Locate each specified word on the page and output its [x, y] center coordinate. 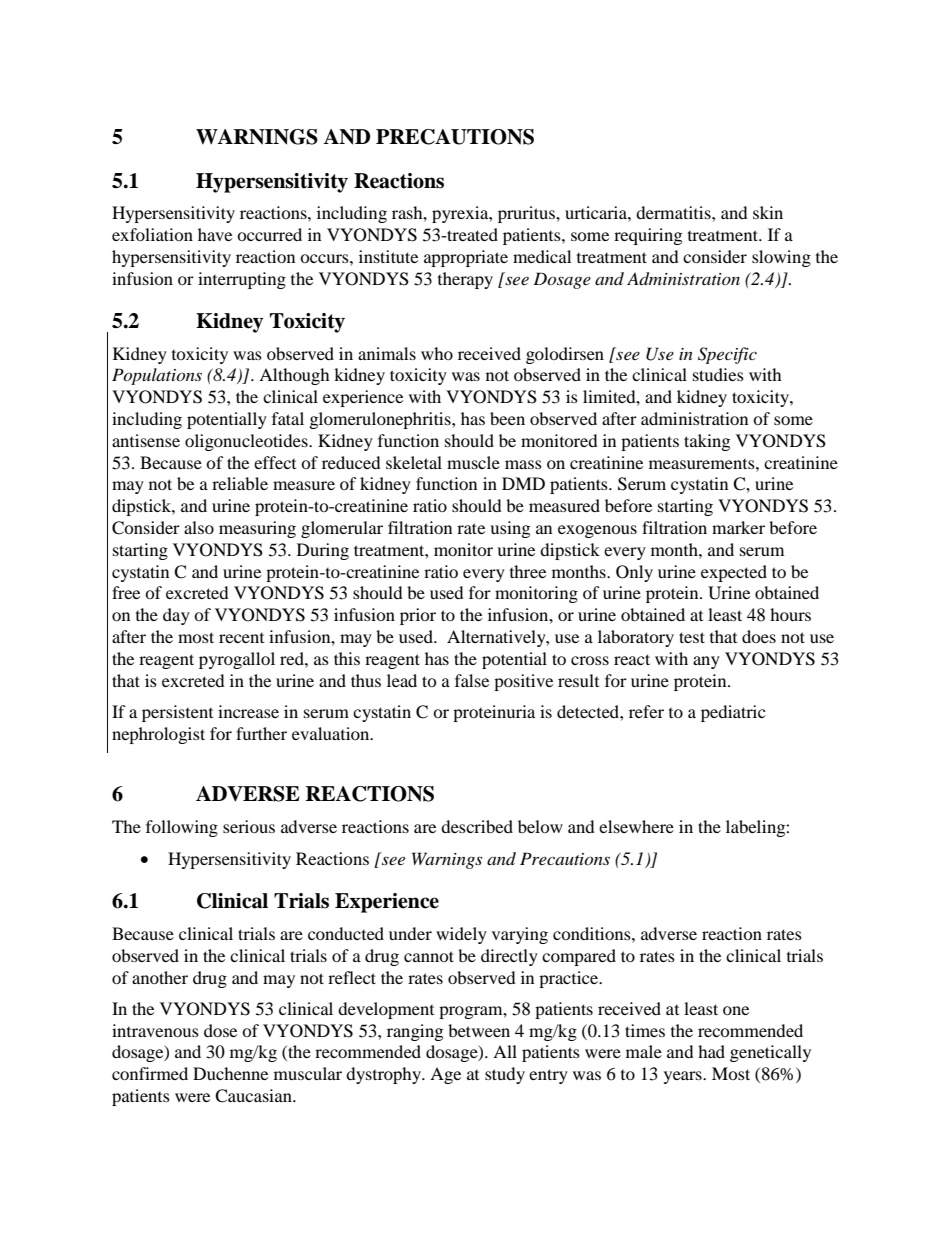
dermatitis [674, 212]
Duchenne [230, 1073]
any [706, 662]
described [477, 826]
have [215, 234]
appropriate [466, 258]
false [472, 680]
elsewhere [636, 826]
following [182, 828]
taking [707, 442]
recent [241, 638]
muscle [473, 462]
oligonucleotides [247, 442]
